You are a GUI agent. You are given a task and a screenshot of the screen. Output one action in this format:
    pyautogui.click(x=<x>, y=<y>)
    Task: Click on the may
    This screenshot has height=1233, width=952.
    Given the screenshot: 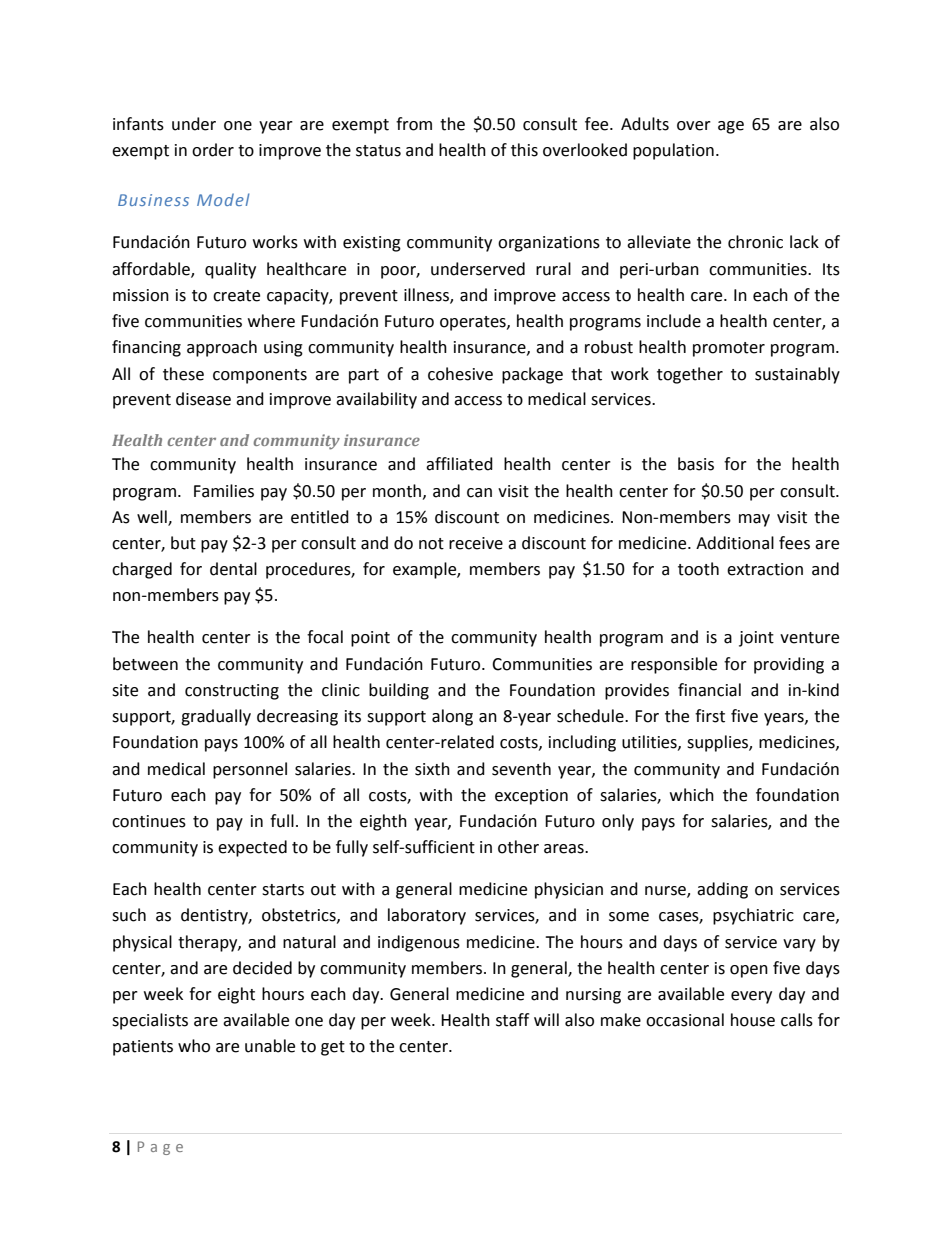 What is the action you would take?
    pyautogui.click(x=754, y=520)
